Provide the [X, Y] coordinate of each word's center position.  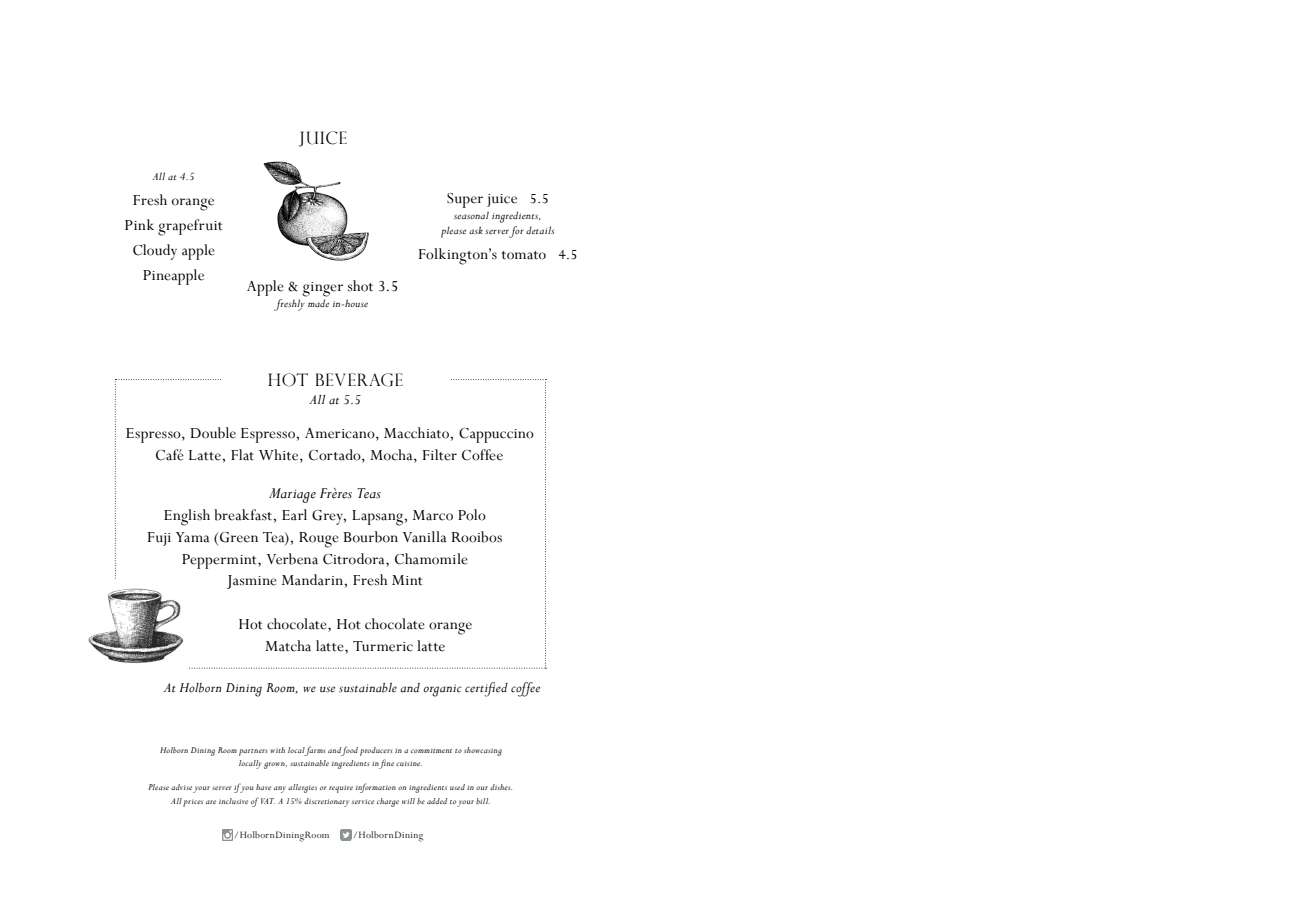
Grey [329, 517]
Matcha [288, 646]
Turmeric [383, 646]
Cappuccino [496, 435]
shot [360, 286]
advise [181, 787]
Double [213, 433]
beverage [359, 380]
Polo [472, 515]
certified [486, 689]
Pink [139, 224]
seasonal [471, 215]
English [187, 517]
